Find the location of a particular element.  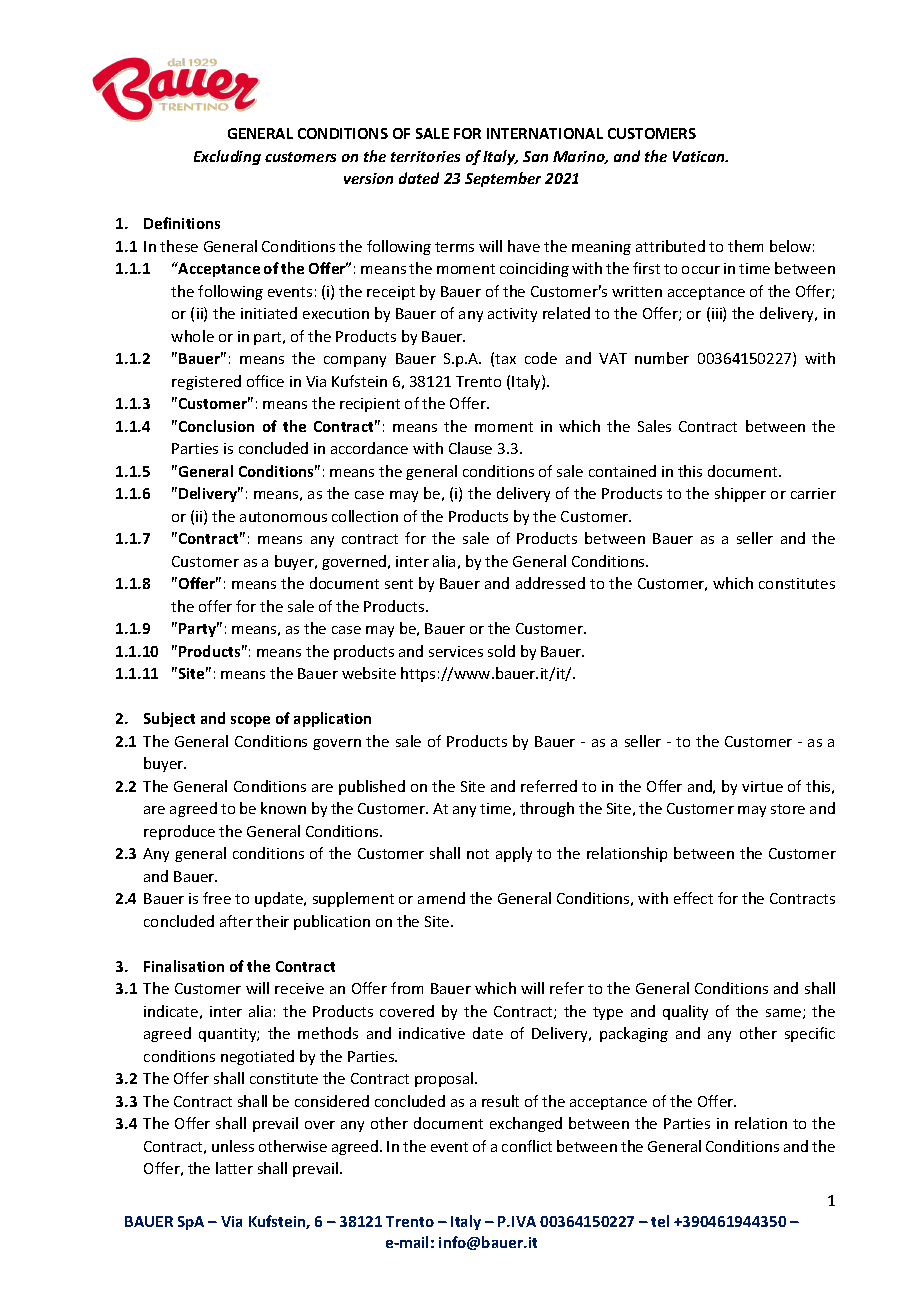

Vatican is located at coordinates (700, 156).
